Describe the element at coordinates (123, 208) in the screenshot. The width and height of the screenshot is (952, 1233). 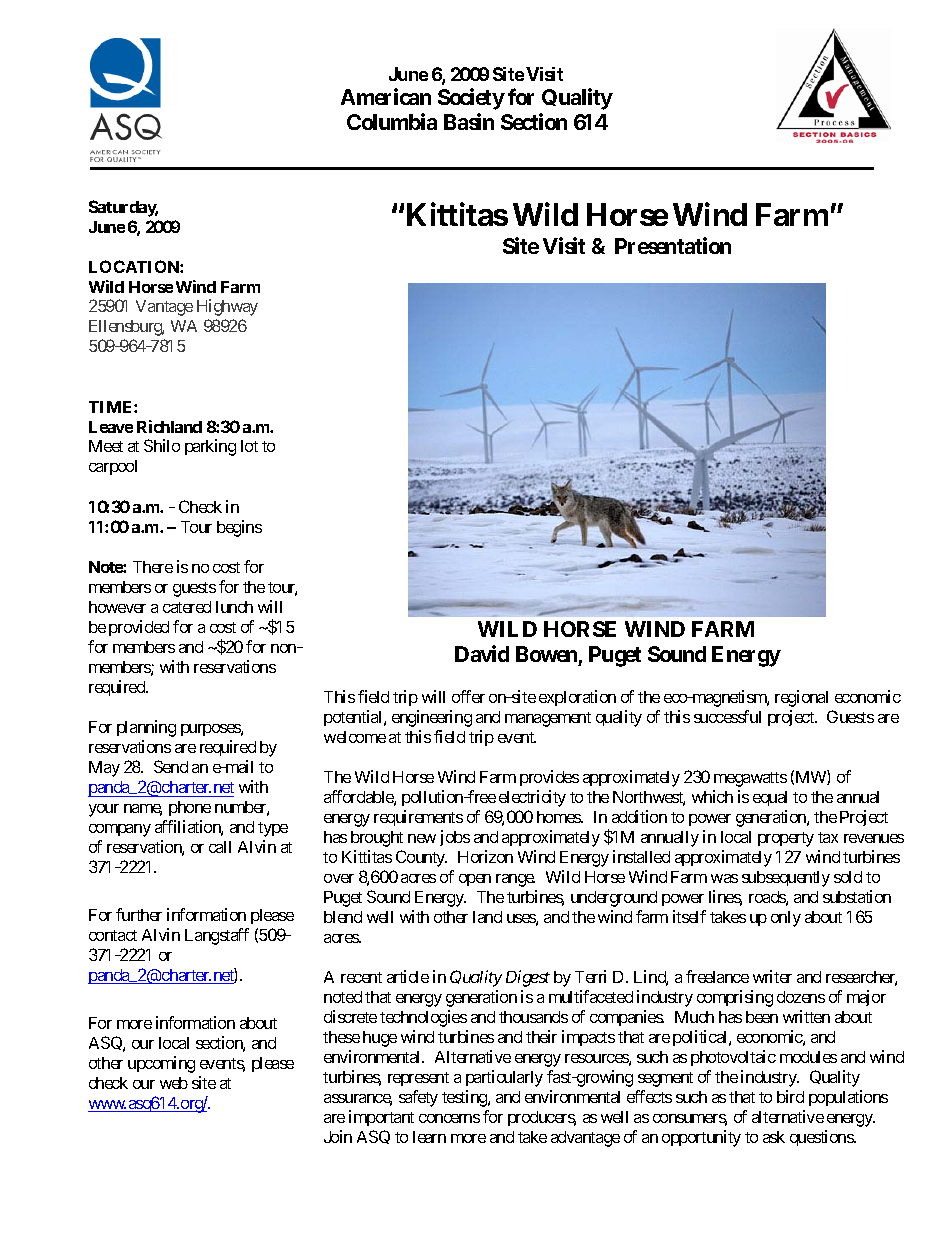
I see `Saturday` at that location.
